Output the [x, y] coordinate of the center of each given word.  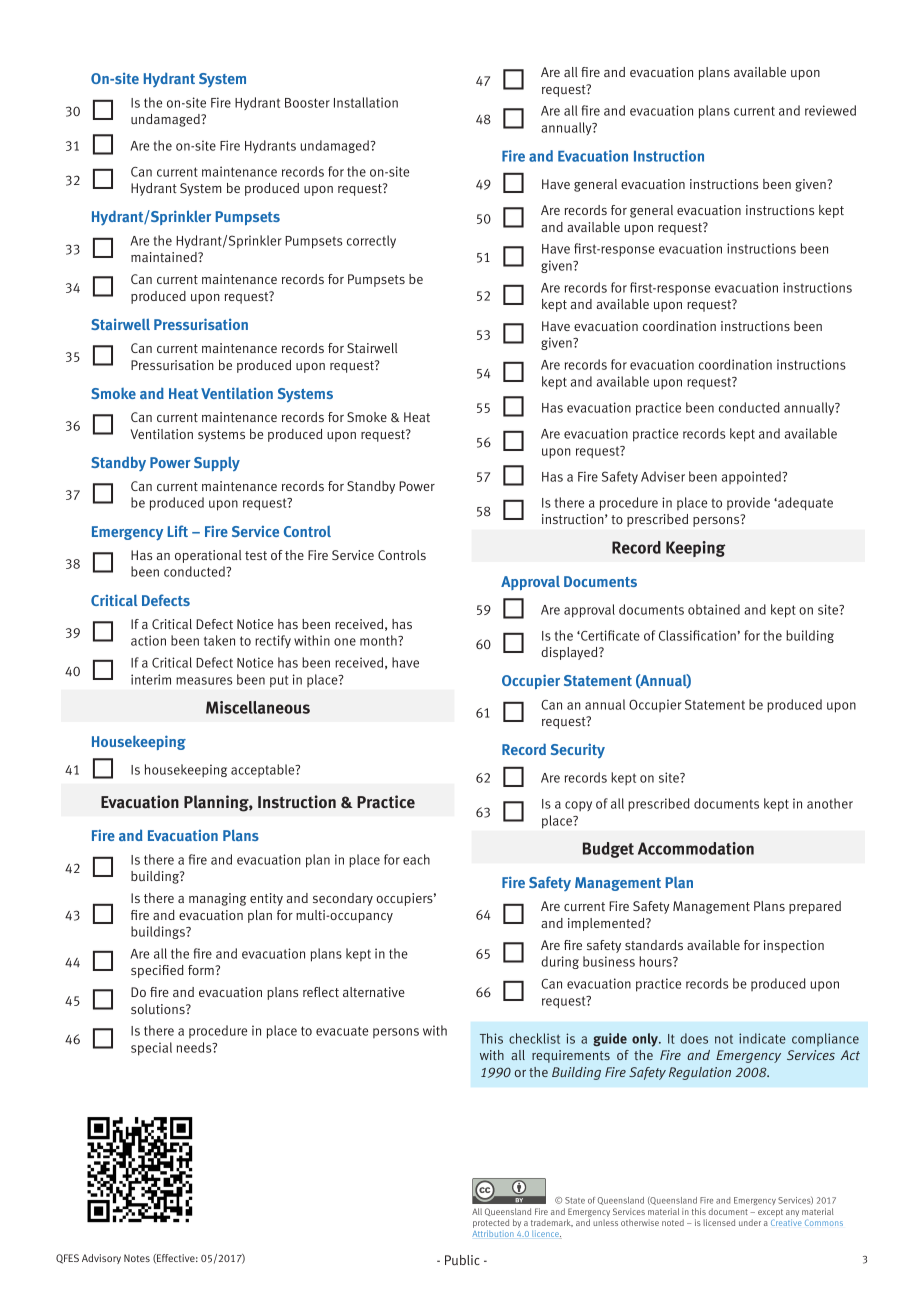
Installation [366, 102]
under [750, 1222]
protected [491, 1225]
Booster [307, 103]
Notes [137, 1258]
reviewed [830, 110]
